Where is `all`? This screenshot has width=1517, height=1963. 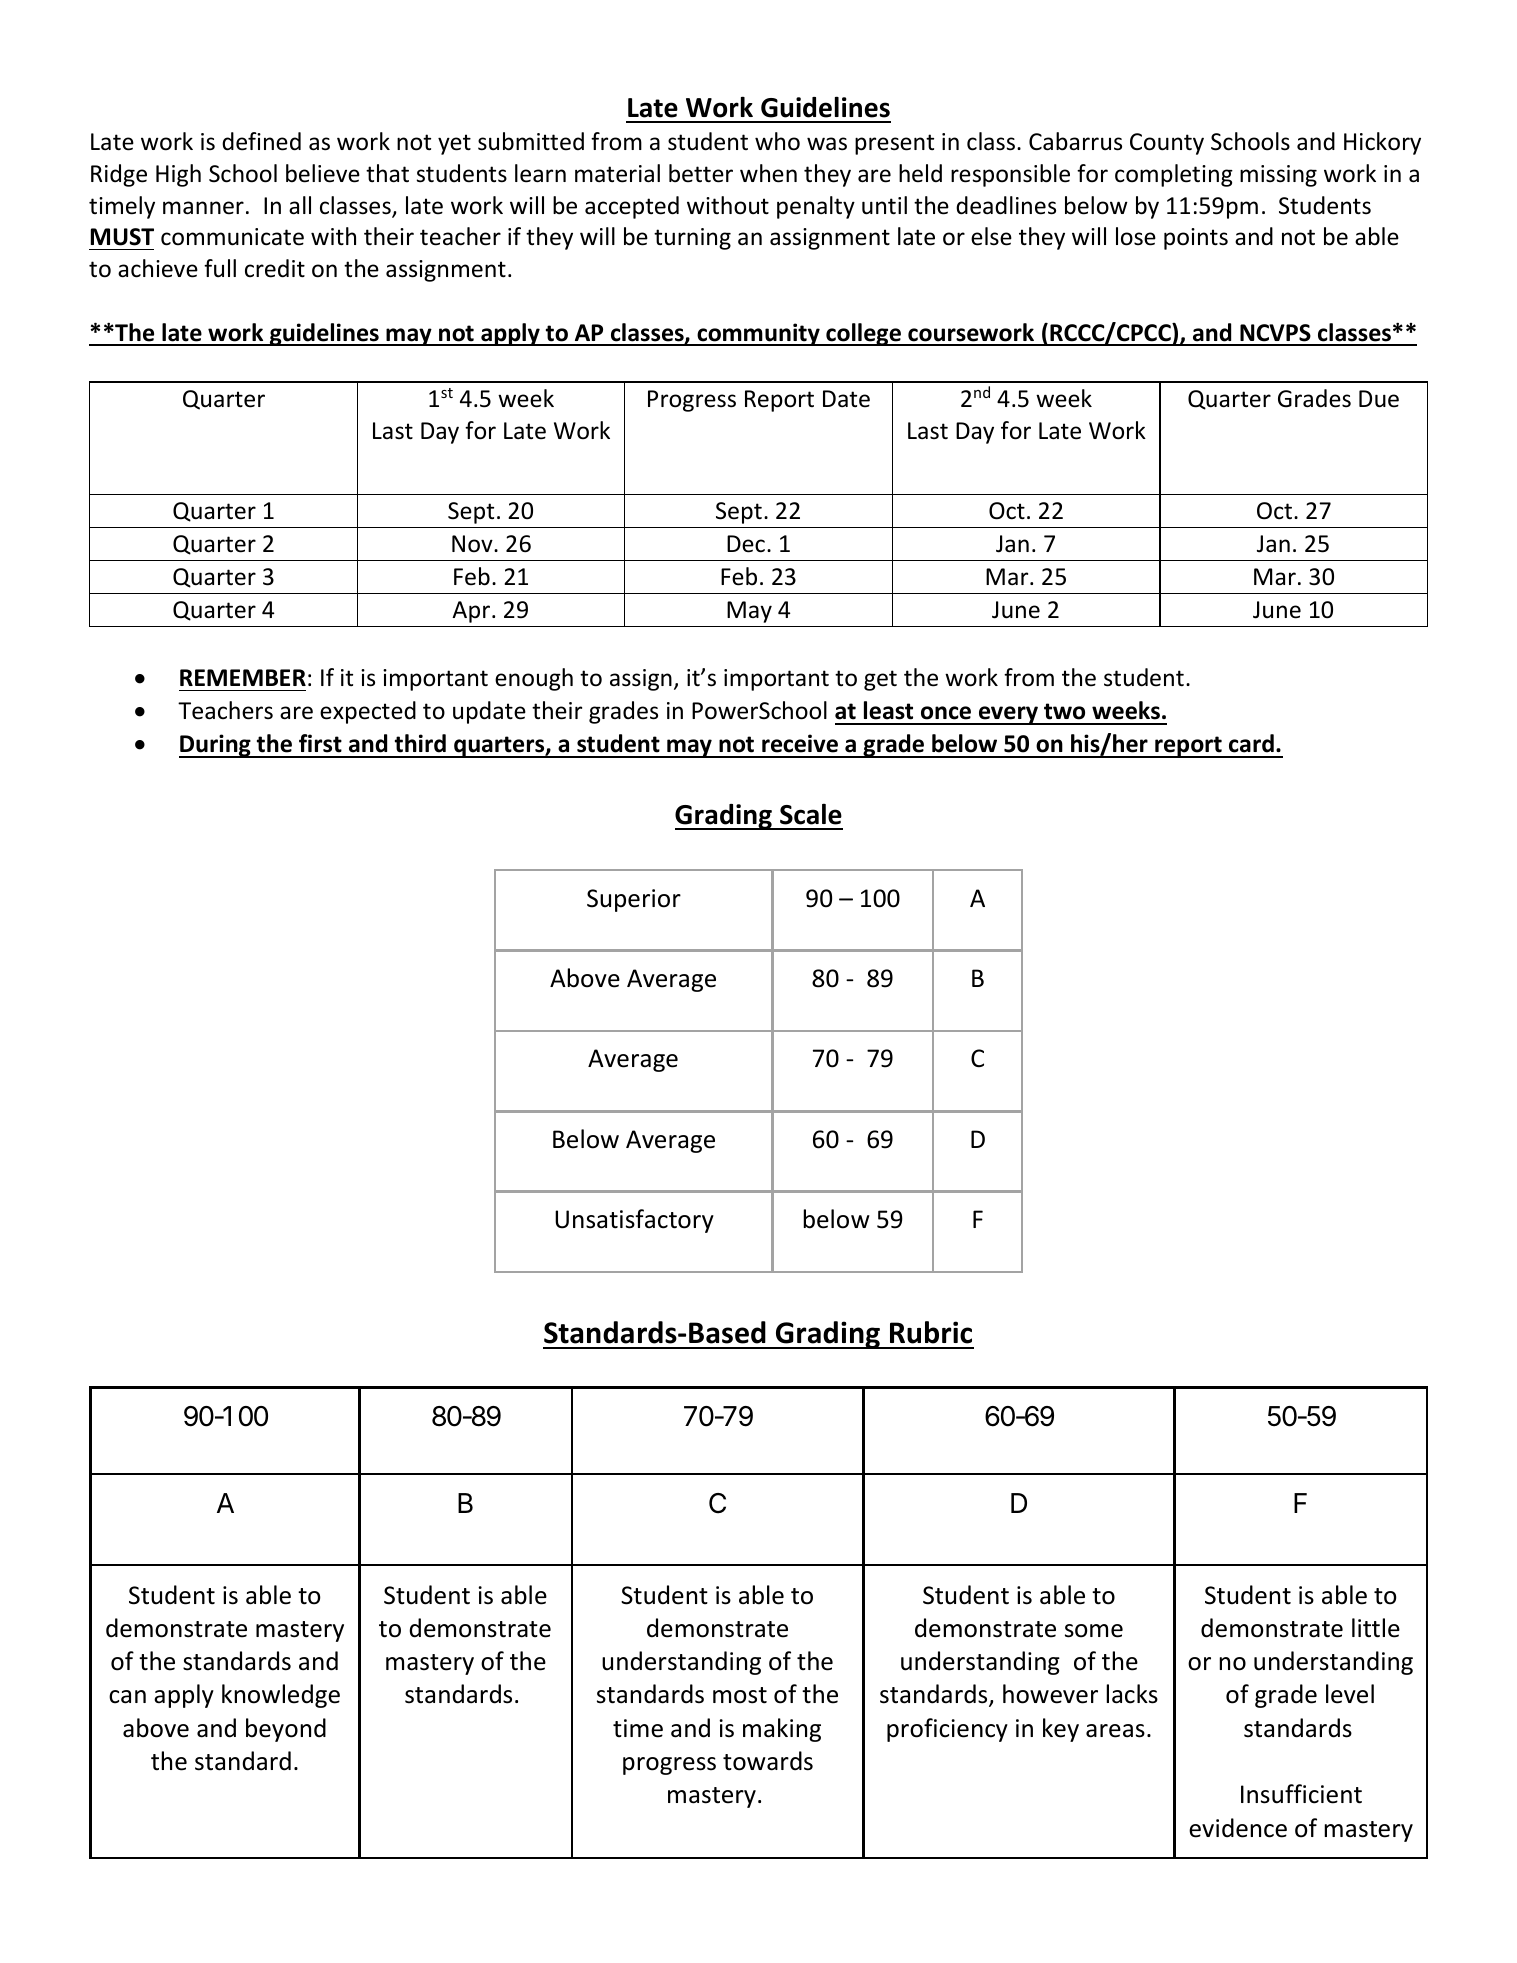 all is located at coordinates (300, 205).
